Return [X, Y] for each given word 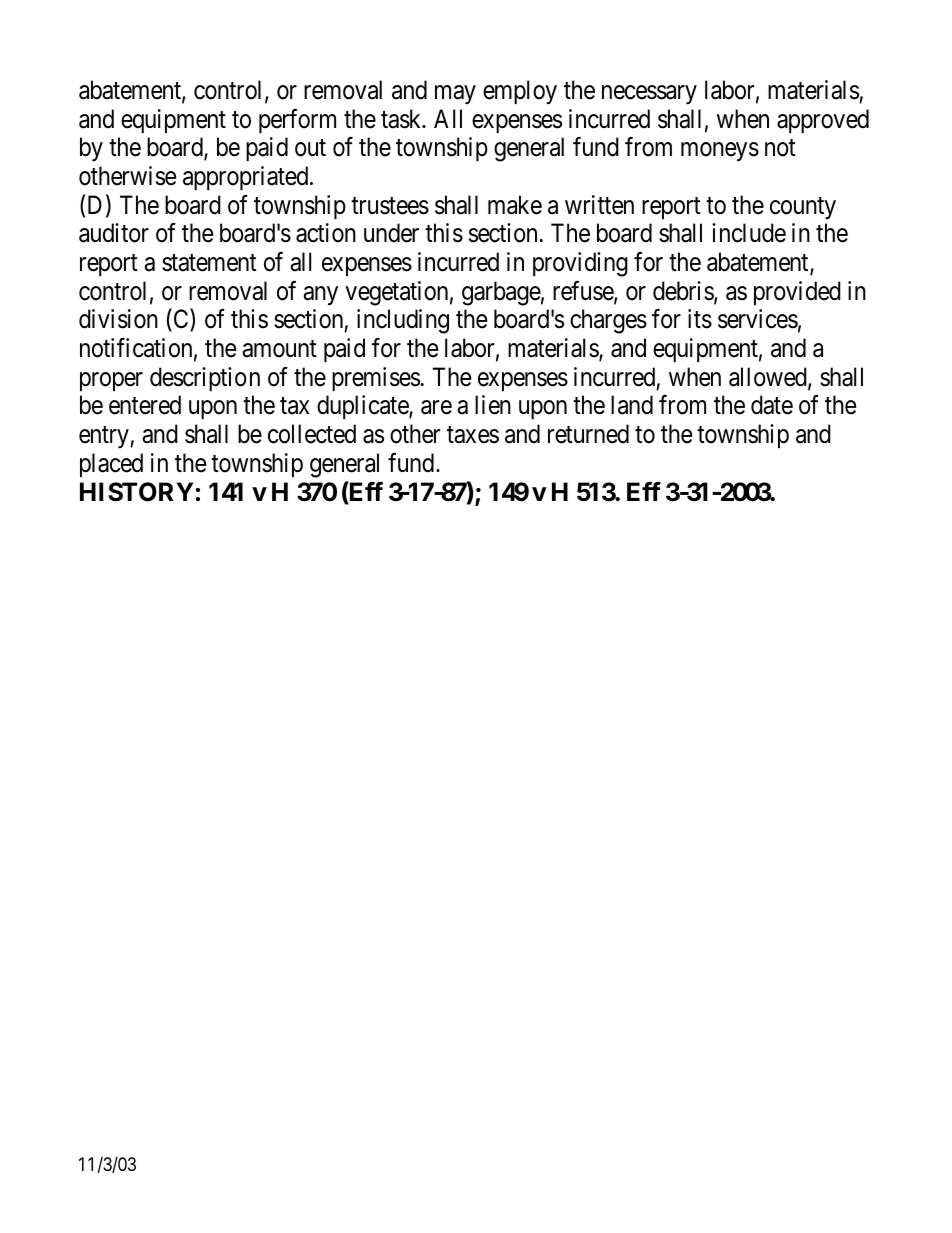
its [700, 319]
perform [297, 121]
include [749, 233]
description [205, 379]
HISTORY [136, 492]
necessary [649, 95]
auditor [114, 233]
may [455, 95]
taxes [473, 435]
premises [376, 379]
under [391, 233]
